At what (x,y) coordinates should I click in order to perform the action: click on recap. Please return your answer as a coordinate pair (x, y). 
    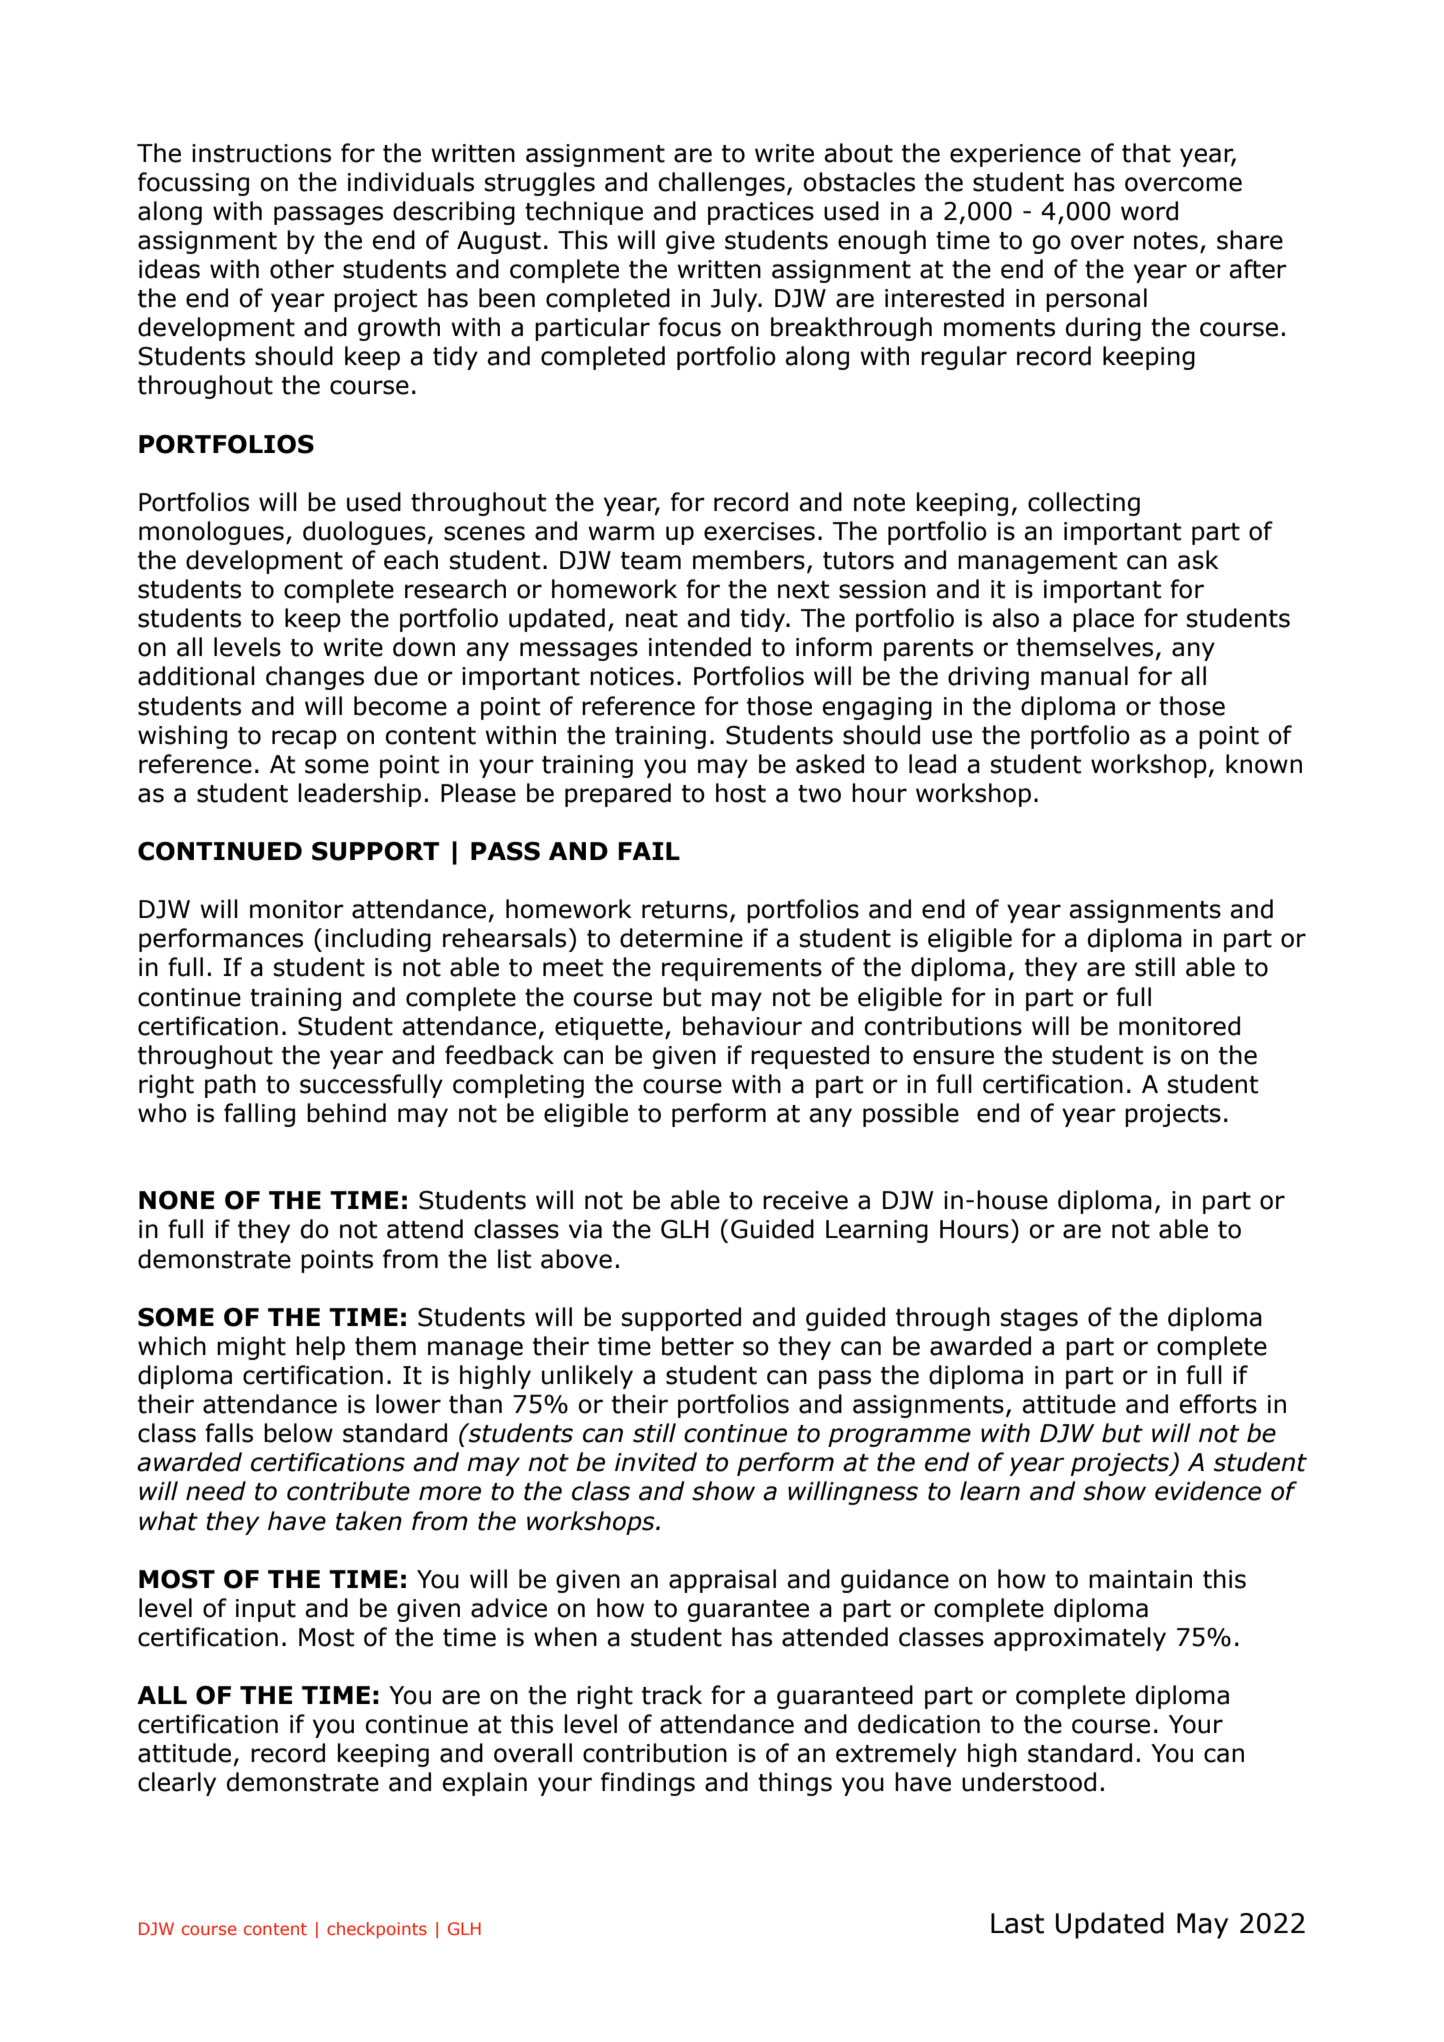
    Looking at the image, I should click on (304, 739).
